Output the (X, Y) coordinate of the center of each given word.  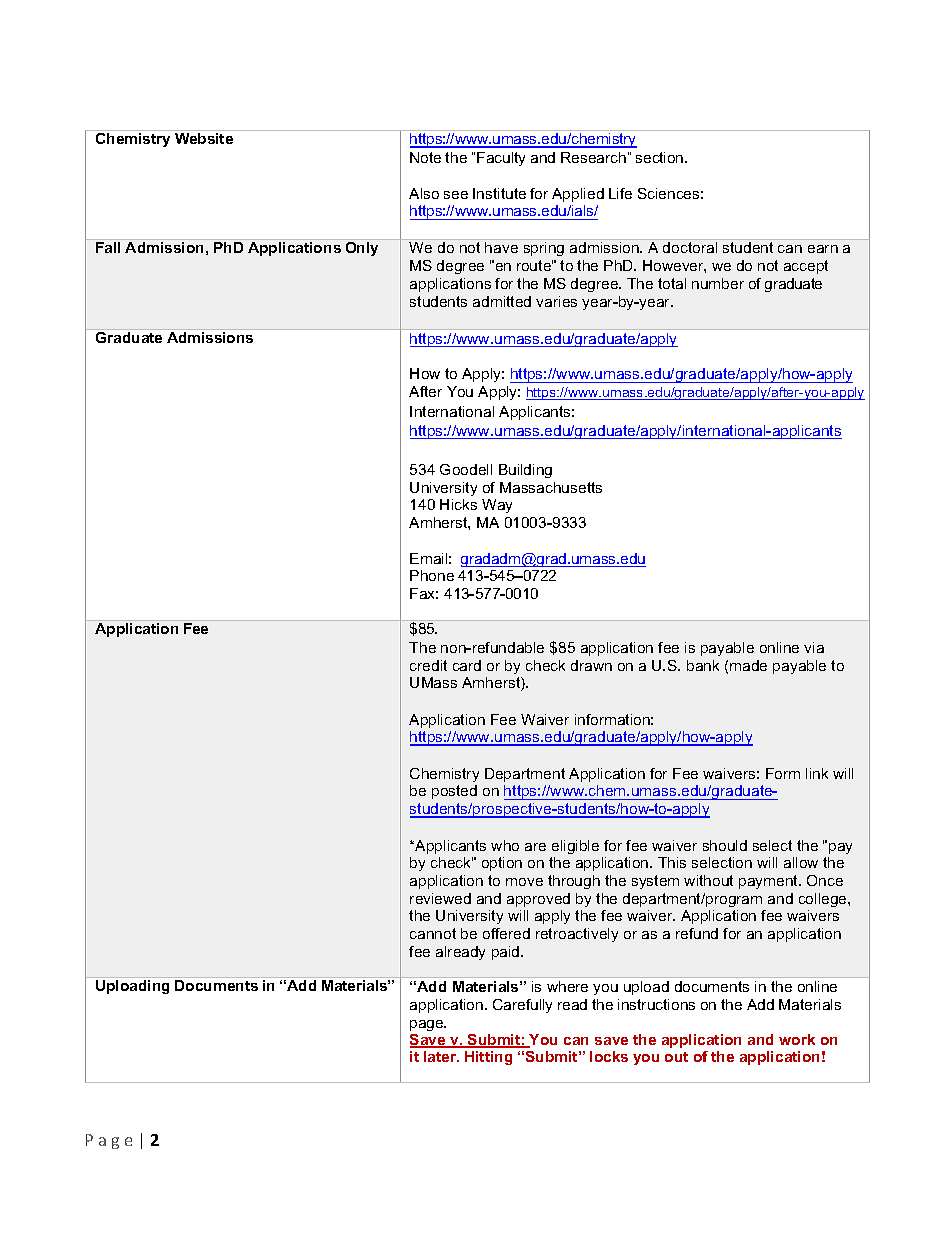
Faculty (501, 159)
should (725, 845)
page (428, 1025)
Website (204, 138)
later (441, 1056)
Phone (432, 575)
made (748, 665)
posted (454, 792)
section (661, 157)
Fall (108, 247)
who (505, 845)
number (718, 283)
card (467, 665)
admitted (502, 301)
